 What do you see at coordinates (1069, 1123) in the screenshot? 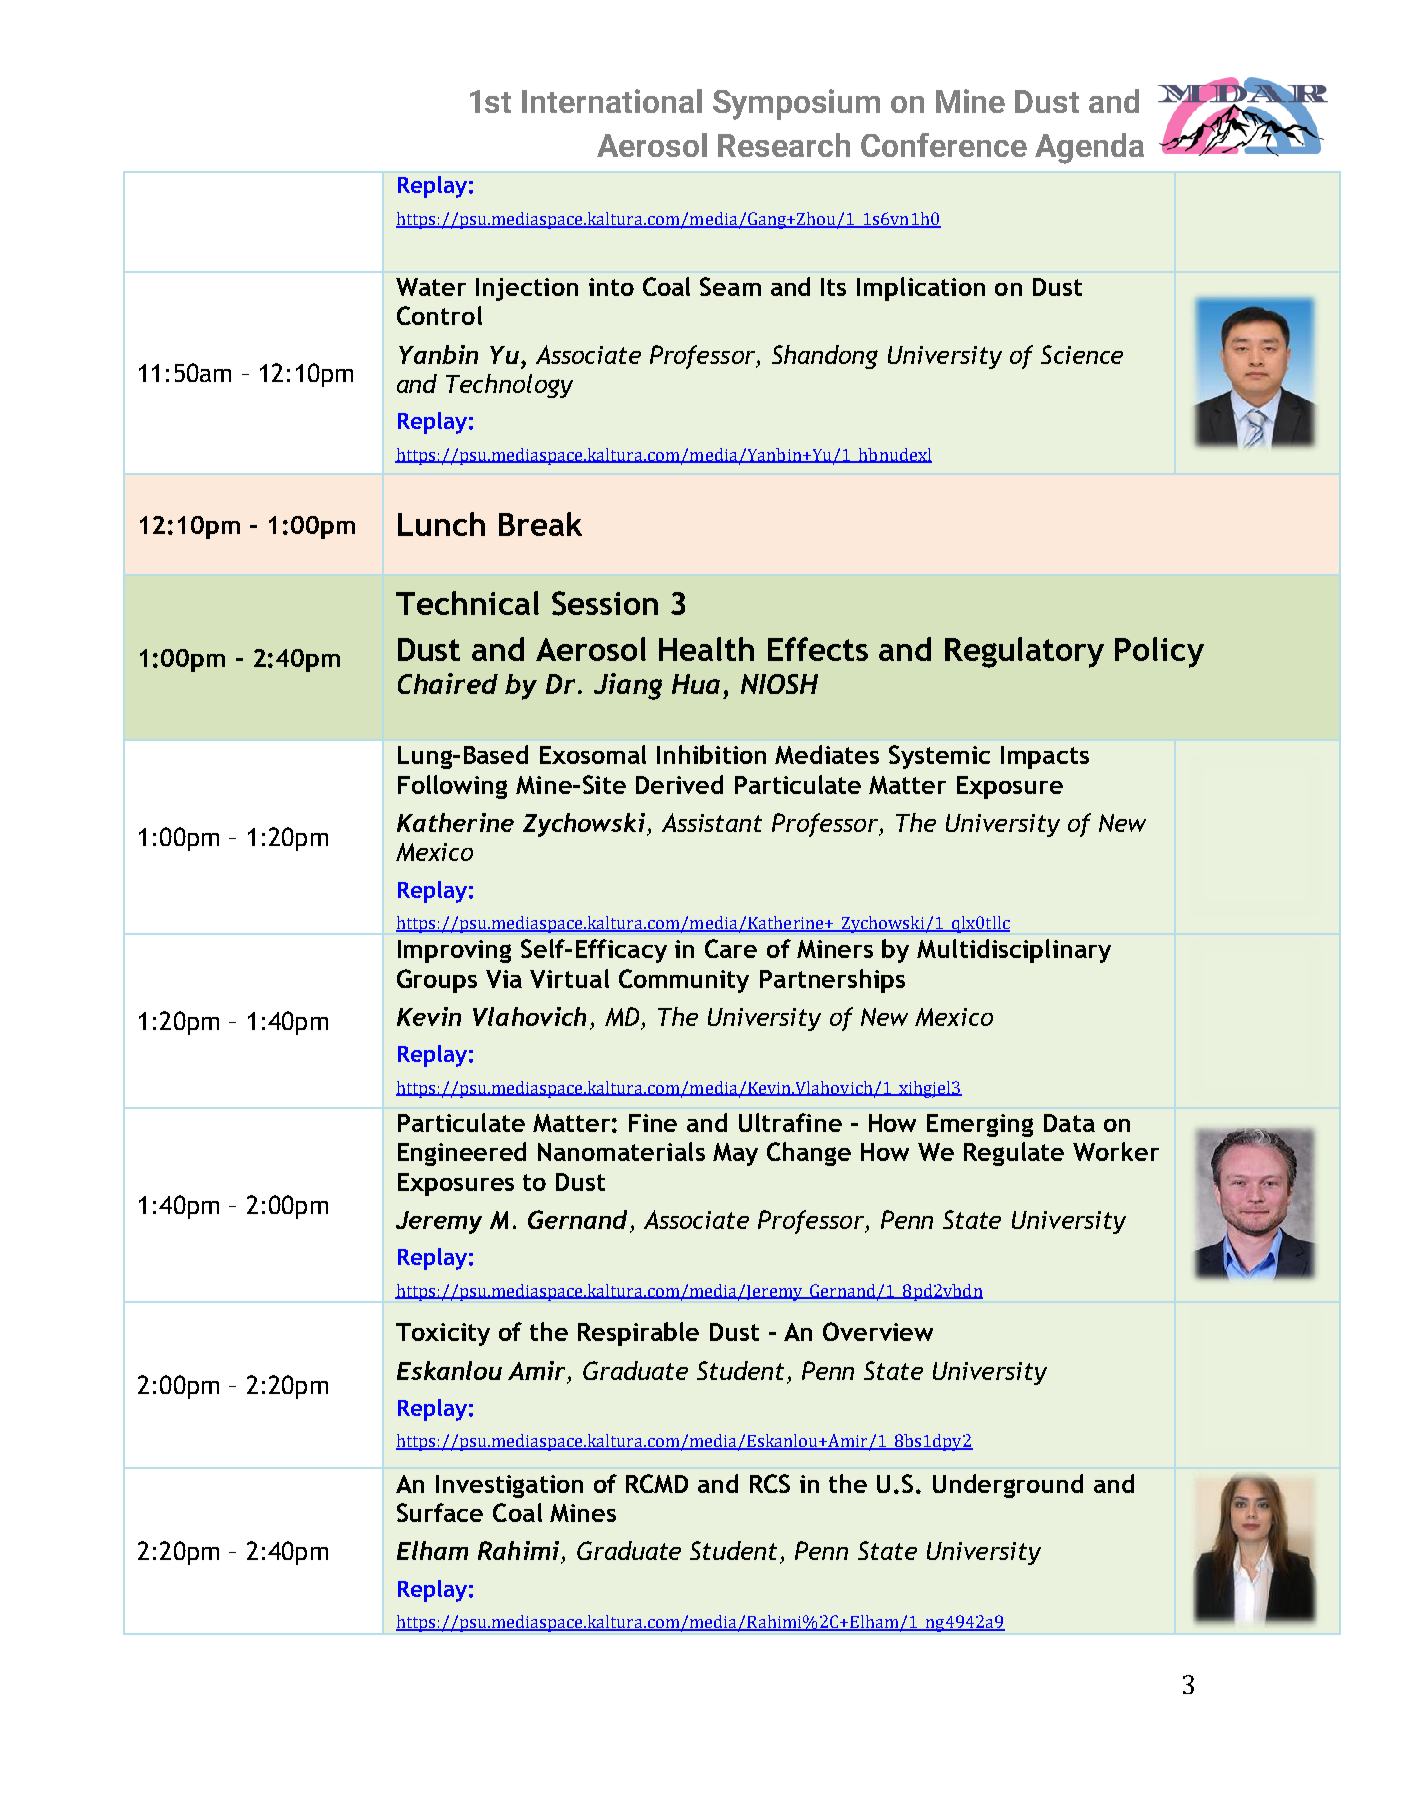
I see `Data` at bounding box center [1069, 1123].
